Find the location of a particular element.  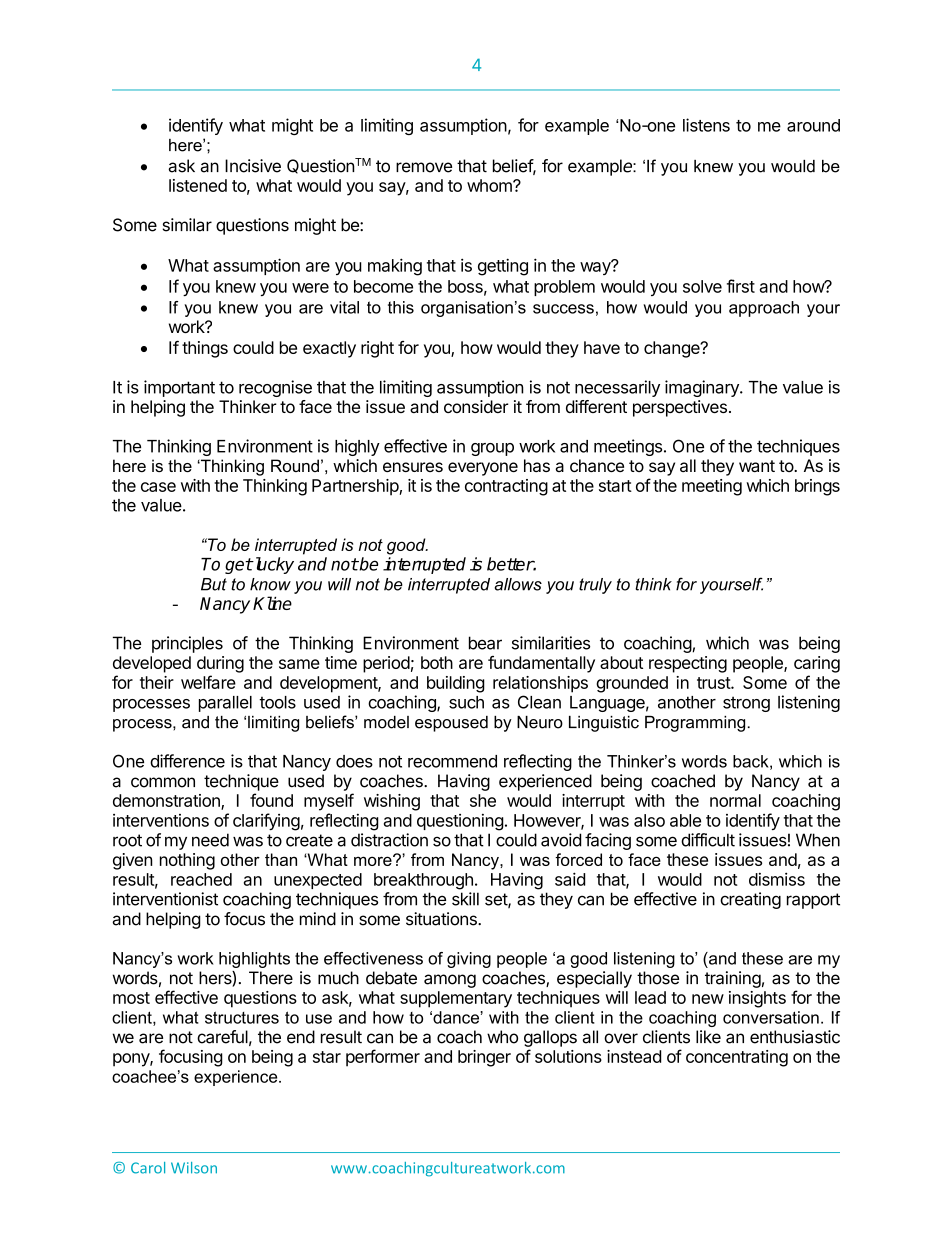

creating is located at coordinates (750, 900).
